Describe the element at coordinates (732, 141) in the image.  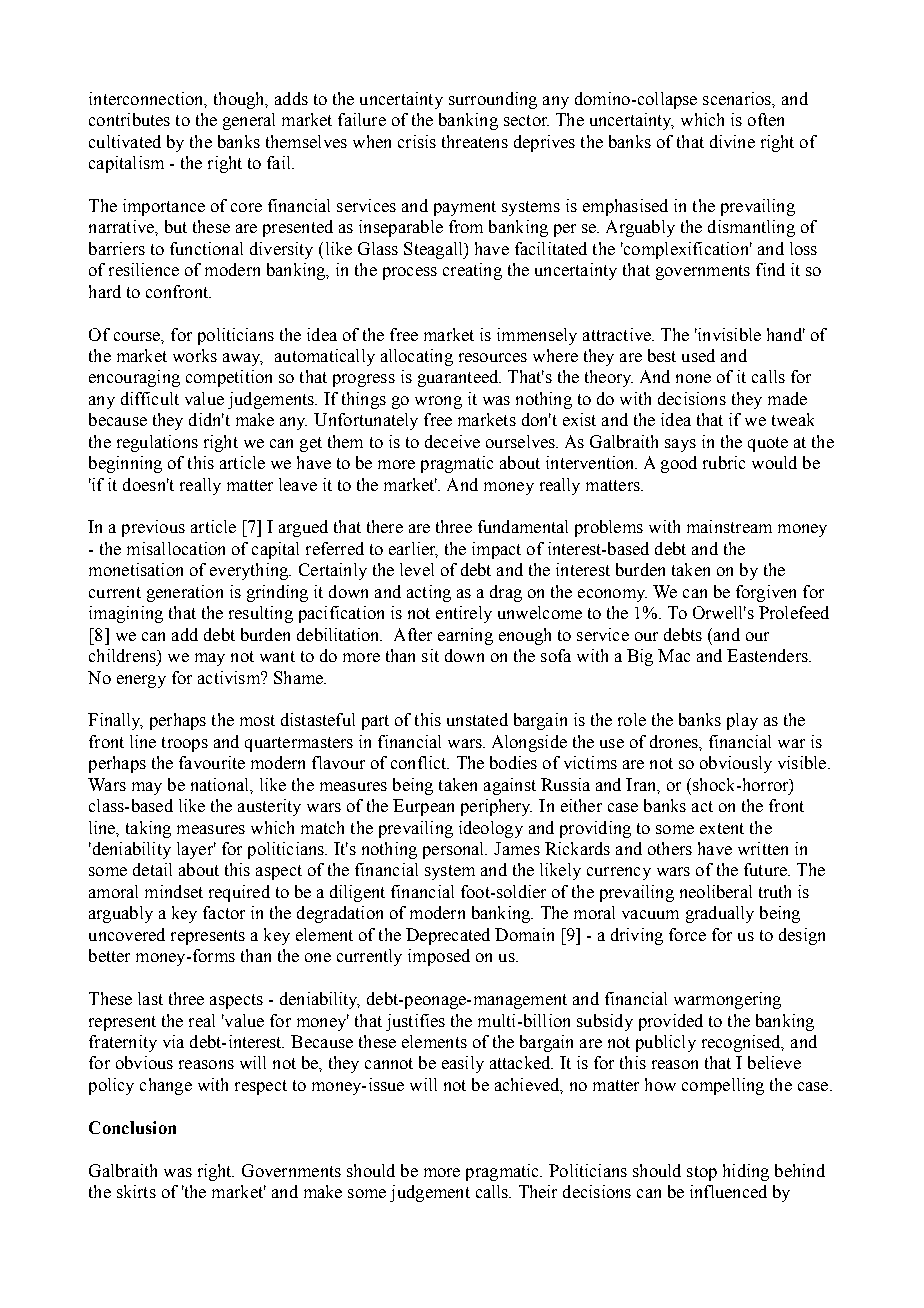
I see `divine` at that location.
